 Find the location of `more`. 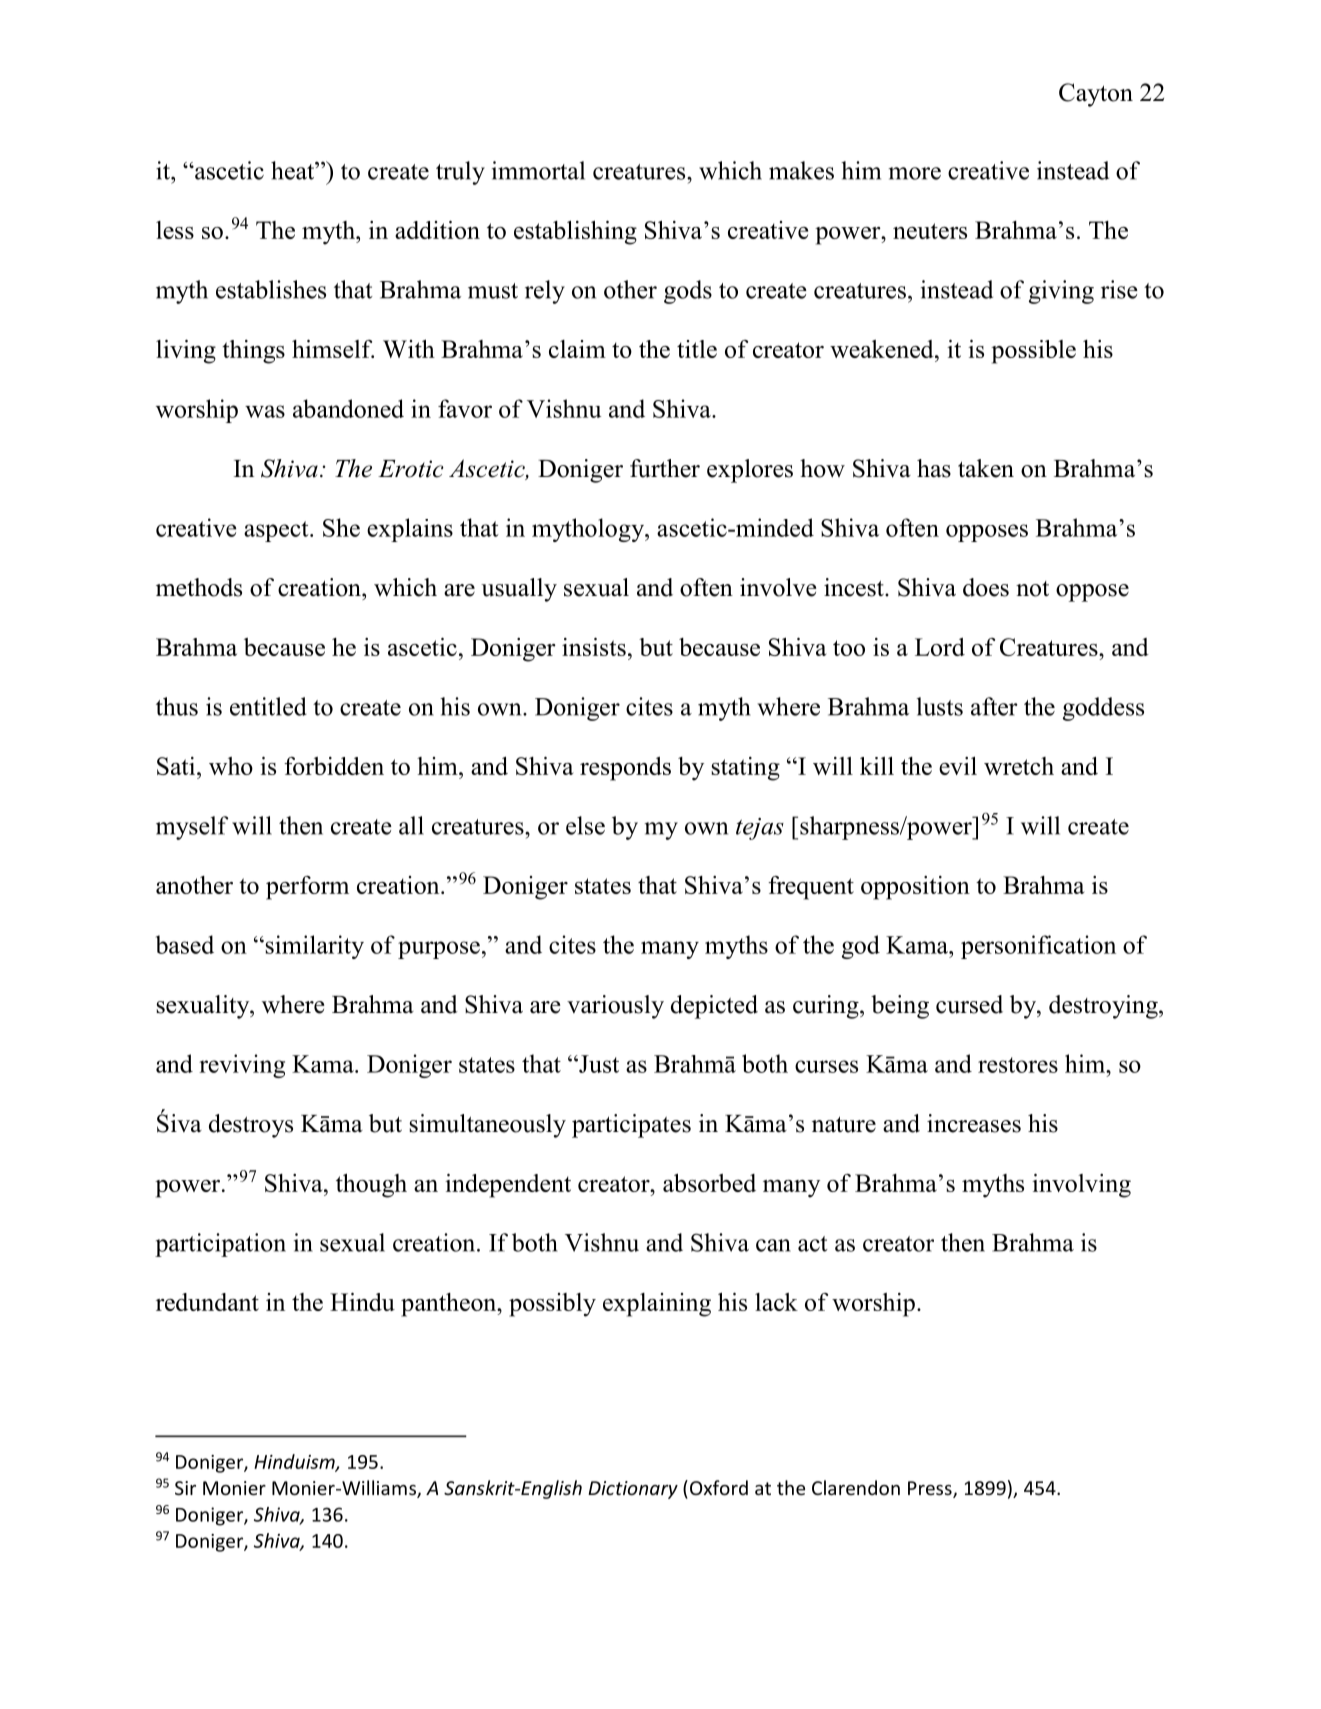

more is located at coordinates (915, 173).
